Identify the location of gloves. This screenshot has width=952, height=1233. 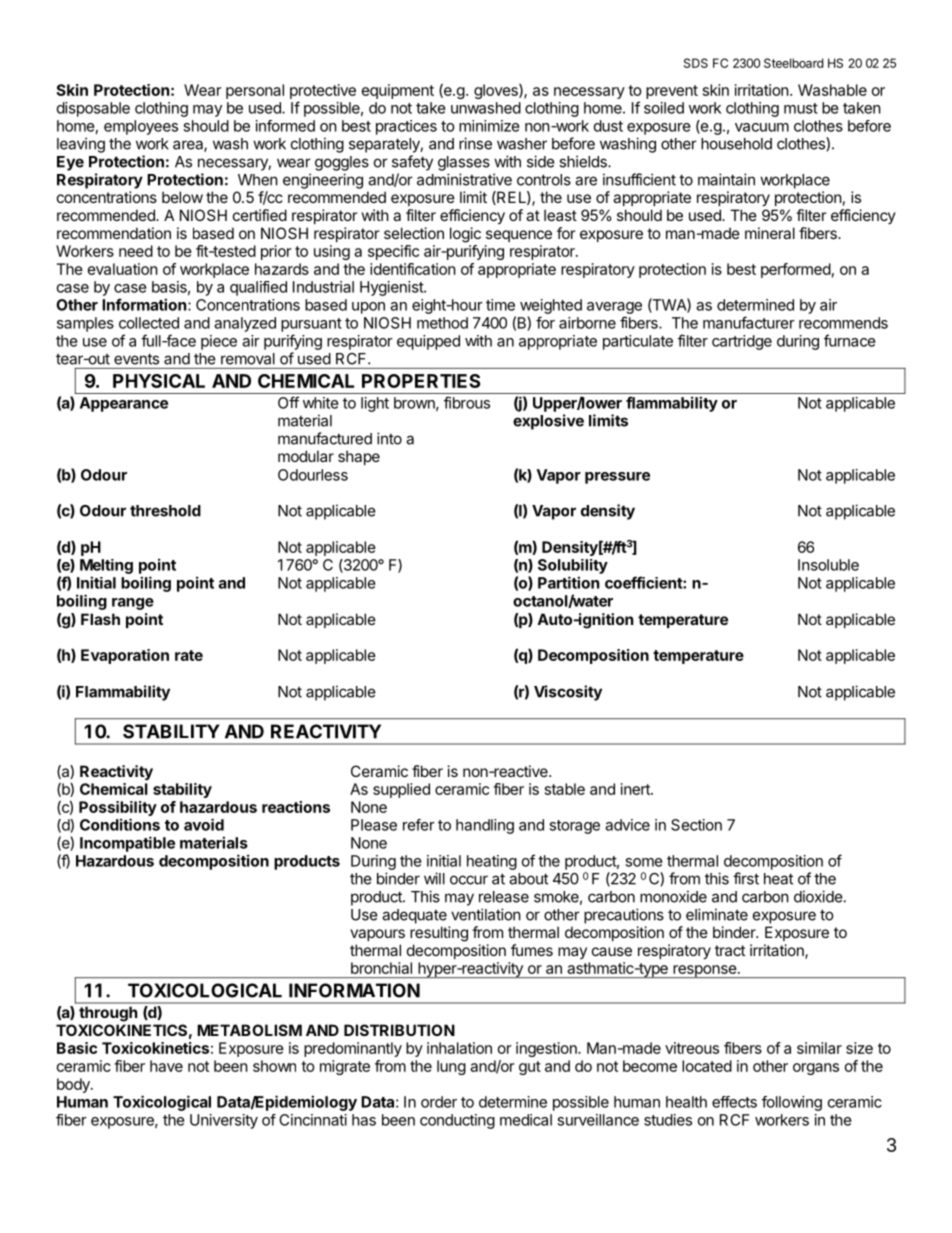
(497, 91).
